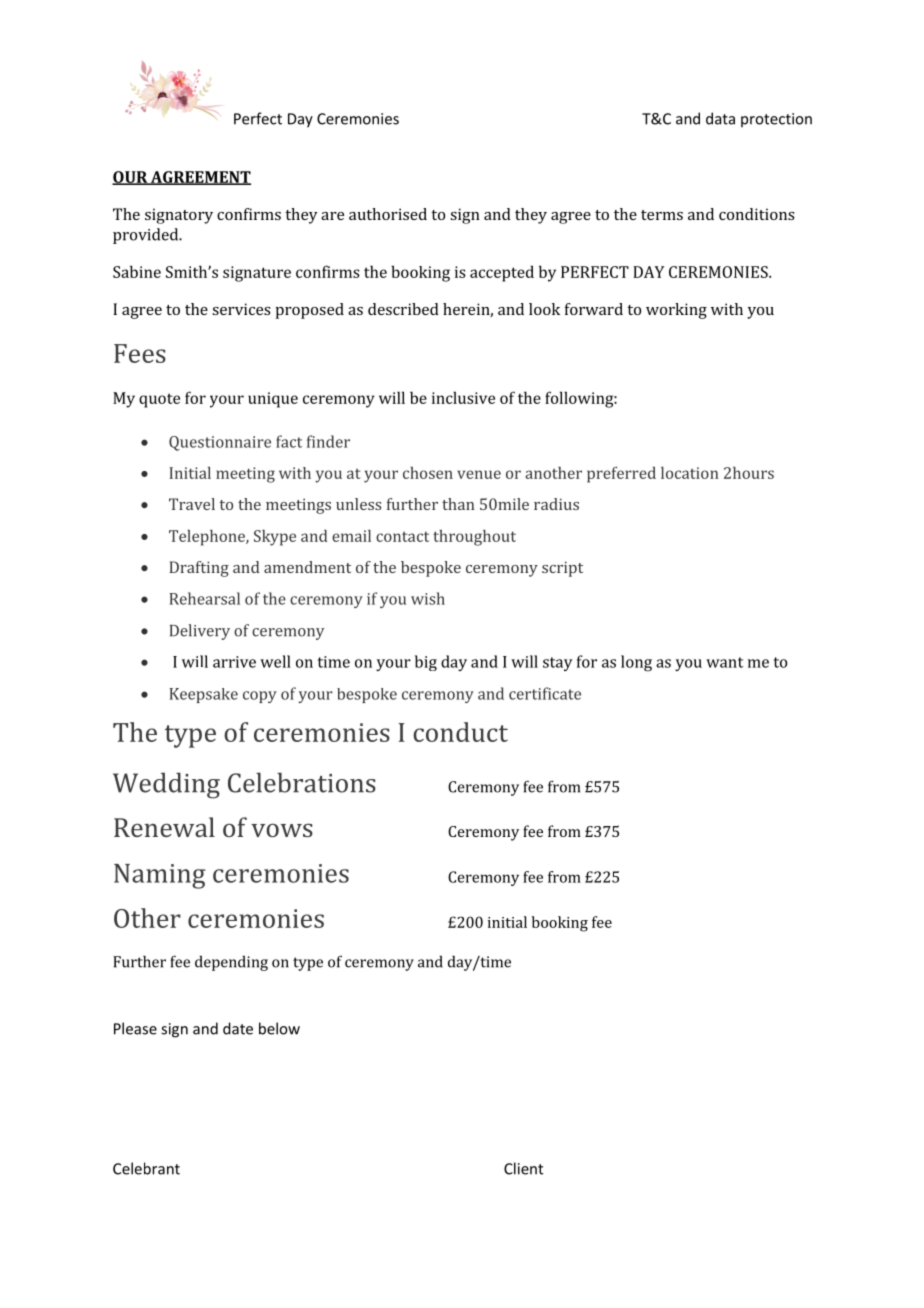  Describe the element at coordinates (523, 1168) in the image. I see `Client` at that location.
